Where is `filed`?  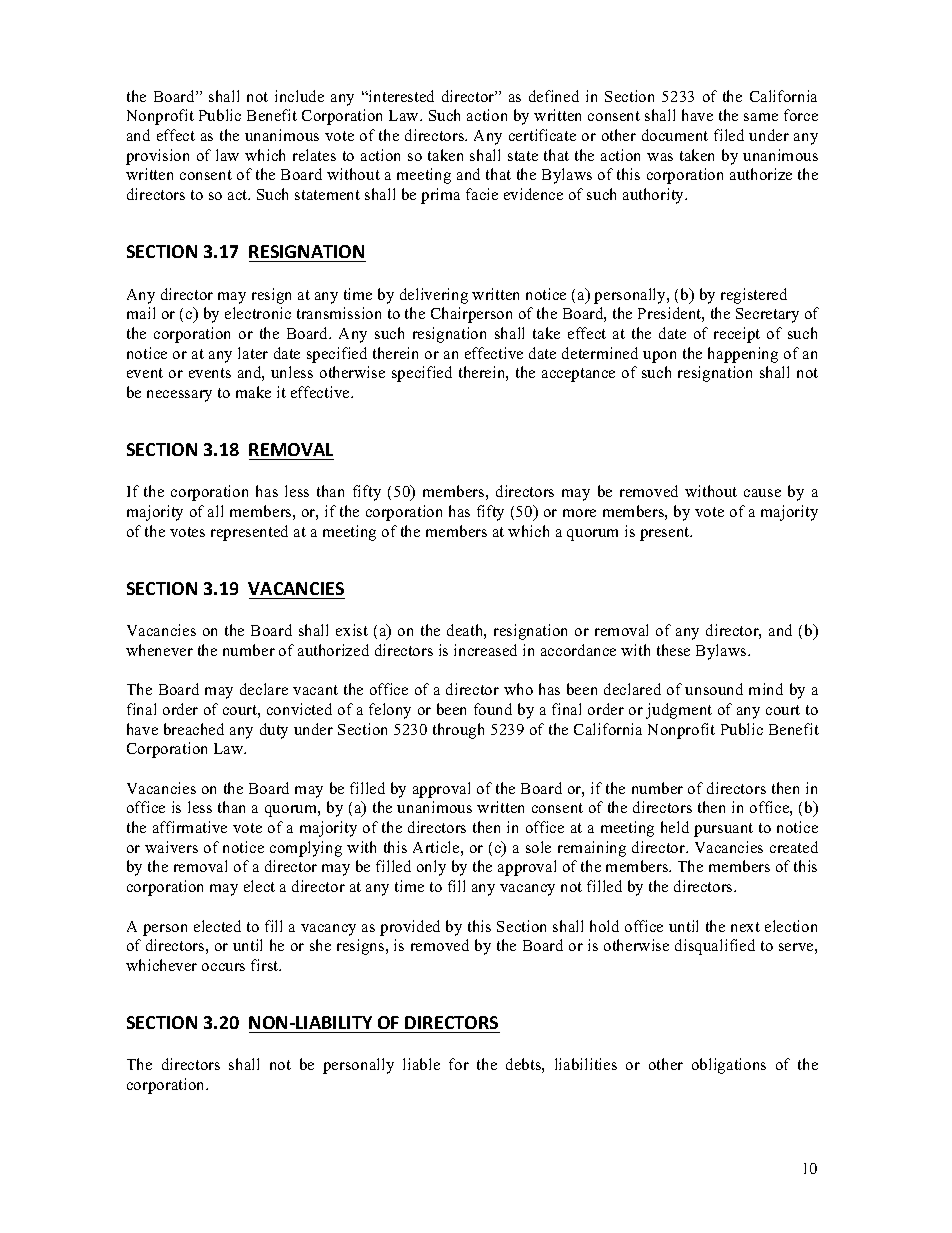 filed is located at coordinates (729, 135).
